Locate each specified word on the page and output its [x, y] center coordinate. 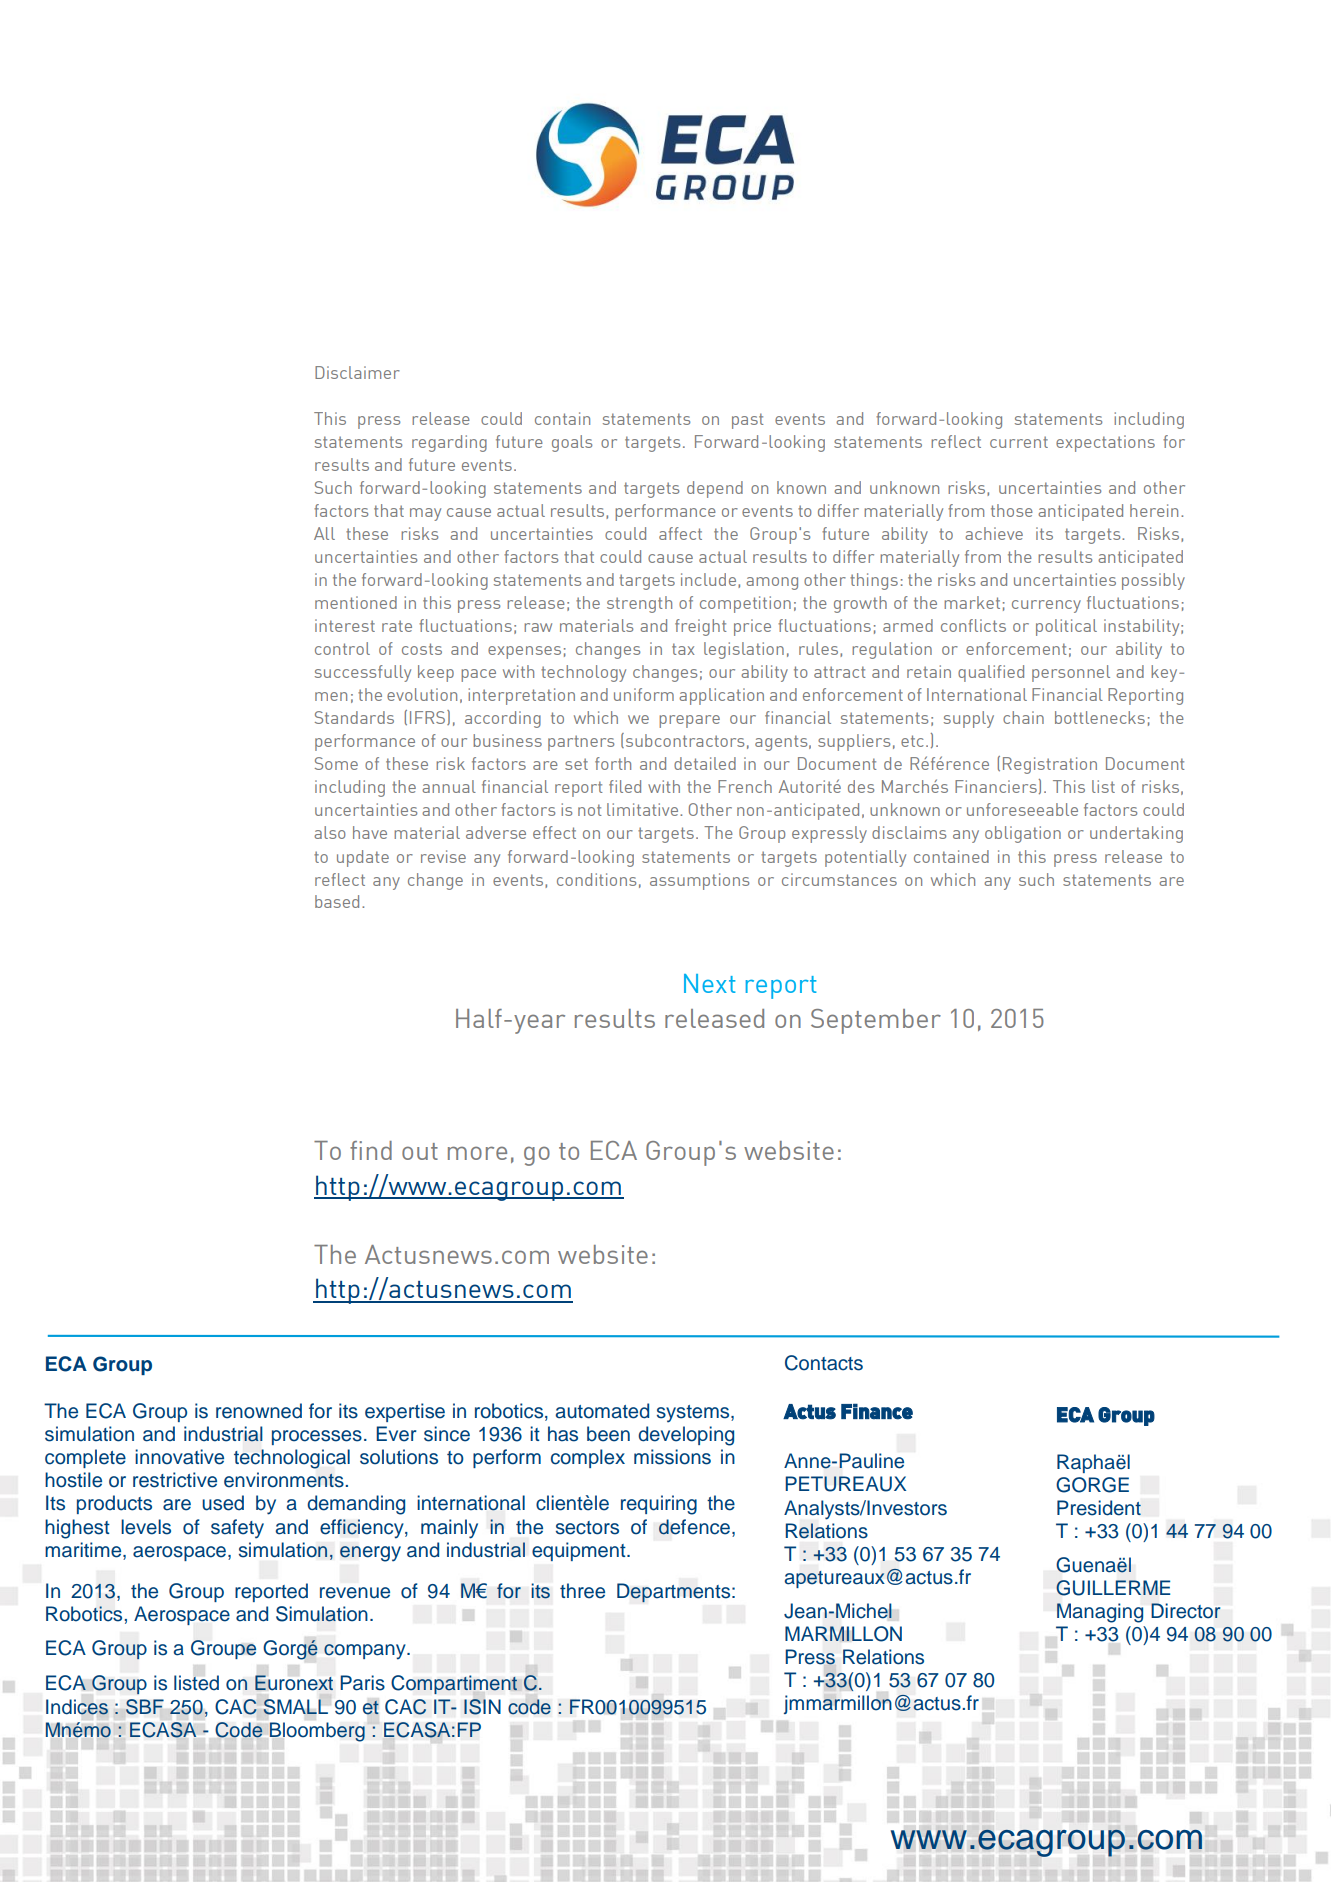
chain [1023, 717]
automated [602, 1411]
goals [572, 443]
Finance [877, 1411]
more [477, 1153]
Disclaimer [357, 372]
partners [581, 743]
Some [336, 763]
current [1019, 442]
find [371, 1150]
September [876, 1021]
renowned [259, 1411]
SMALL [295, 1707]
